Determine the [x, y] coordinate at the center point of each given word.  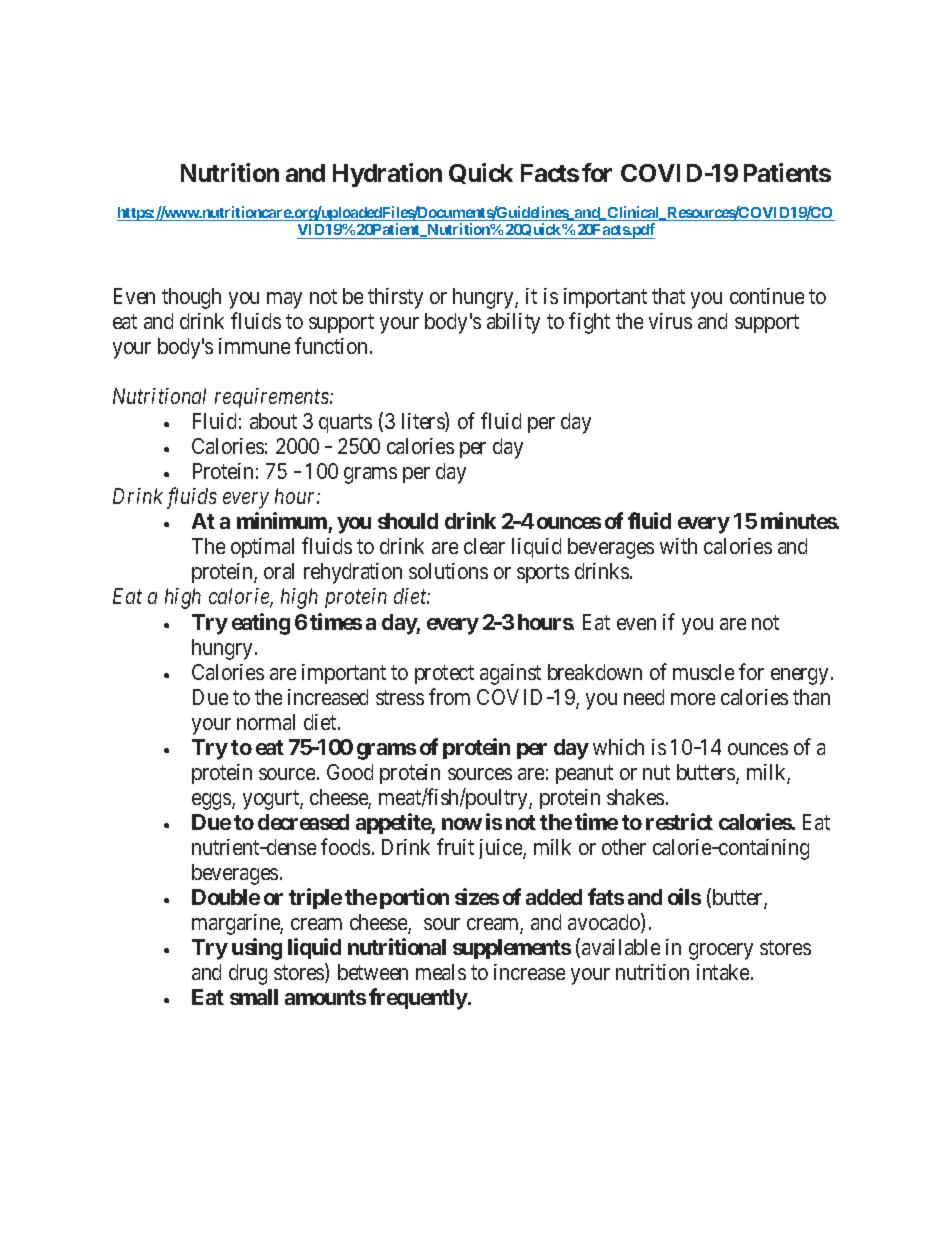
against [510, 674]
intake [723, 972]
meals [441, 972]
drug [248, 974]
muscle [703, 672]
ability [513, 323]
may [284, 300]
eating [261, 624]
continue [767, 296]
